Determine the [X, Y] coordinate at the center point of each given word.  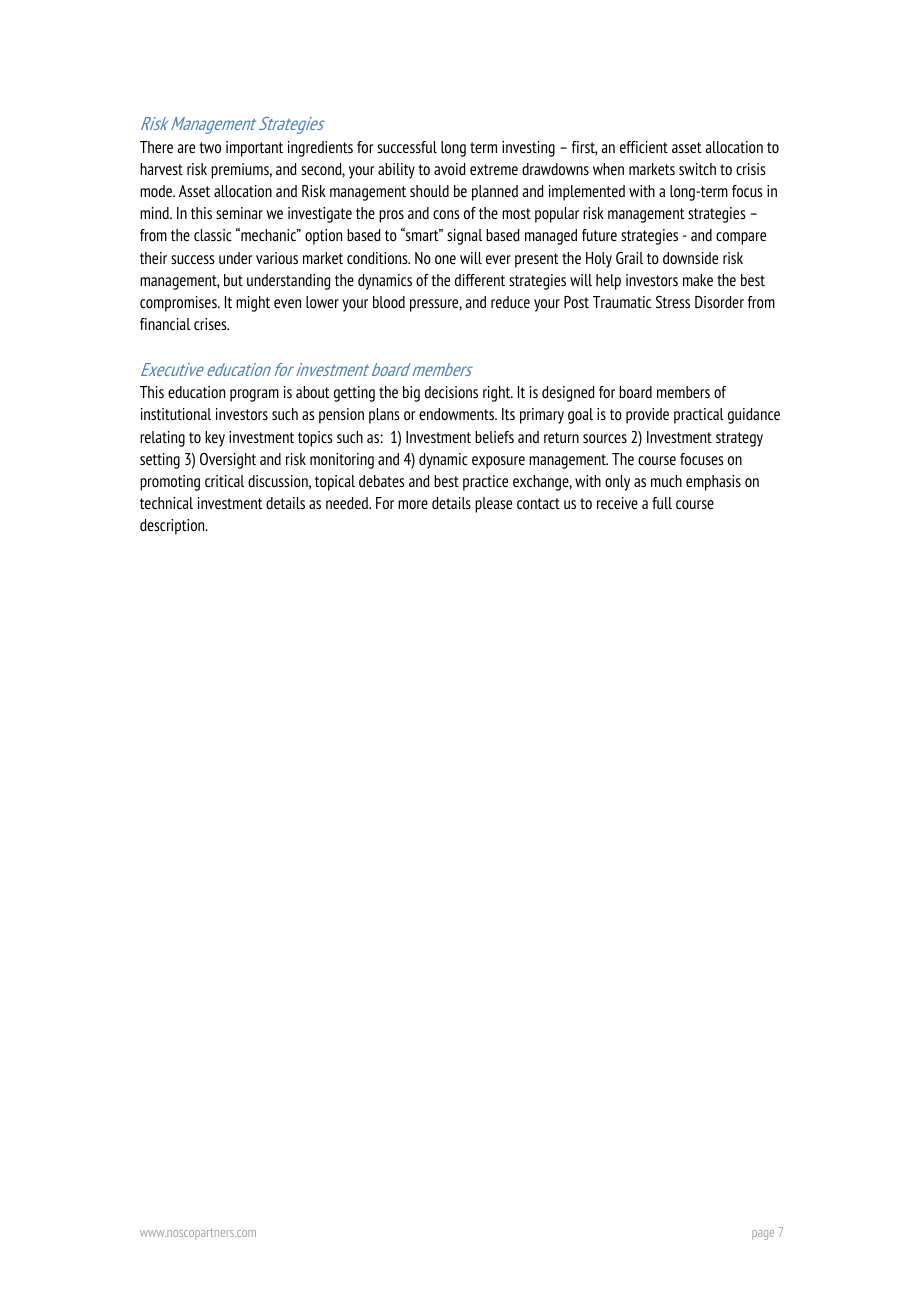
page [763, 1235]
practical [699, 416]
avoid [450, 169]
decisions [451, 392]
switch [697, 169]
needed [348, 503]
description [173, 527]
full [662, 503]
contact [538, 503]
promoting [170, 483]
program [254, 395]
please [493, 505]
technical [166, 503]
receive [617, 503]
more [413, 504]
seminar [239, 213]
